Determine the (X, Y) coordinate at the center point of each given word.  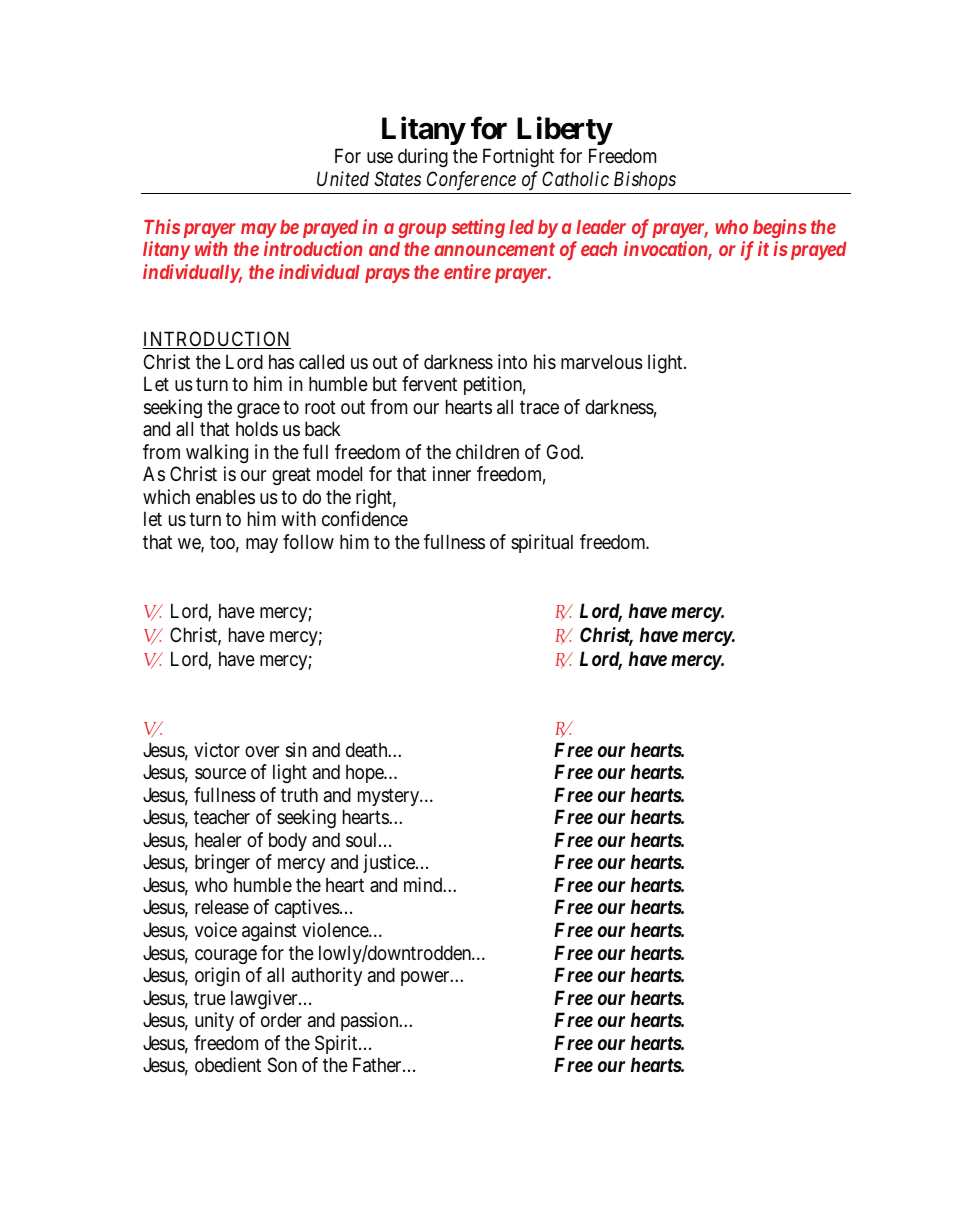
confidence (365, 518)
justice (390, 863)
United (343, 178)
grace (258, 410)
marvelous (602, 362)
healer (218, 840)
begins (780, 228)
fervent (429, 383)
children (487, 451)
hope (365, 773)
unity (214, 1021)
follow (308, 541)
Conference (471, 181)
